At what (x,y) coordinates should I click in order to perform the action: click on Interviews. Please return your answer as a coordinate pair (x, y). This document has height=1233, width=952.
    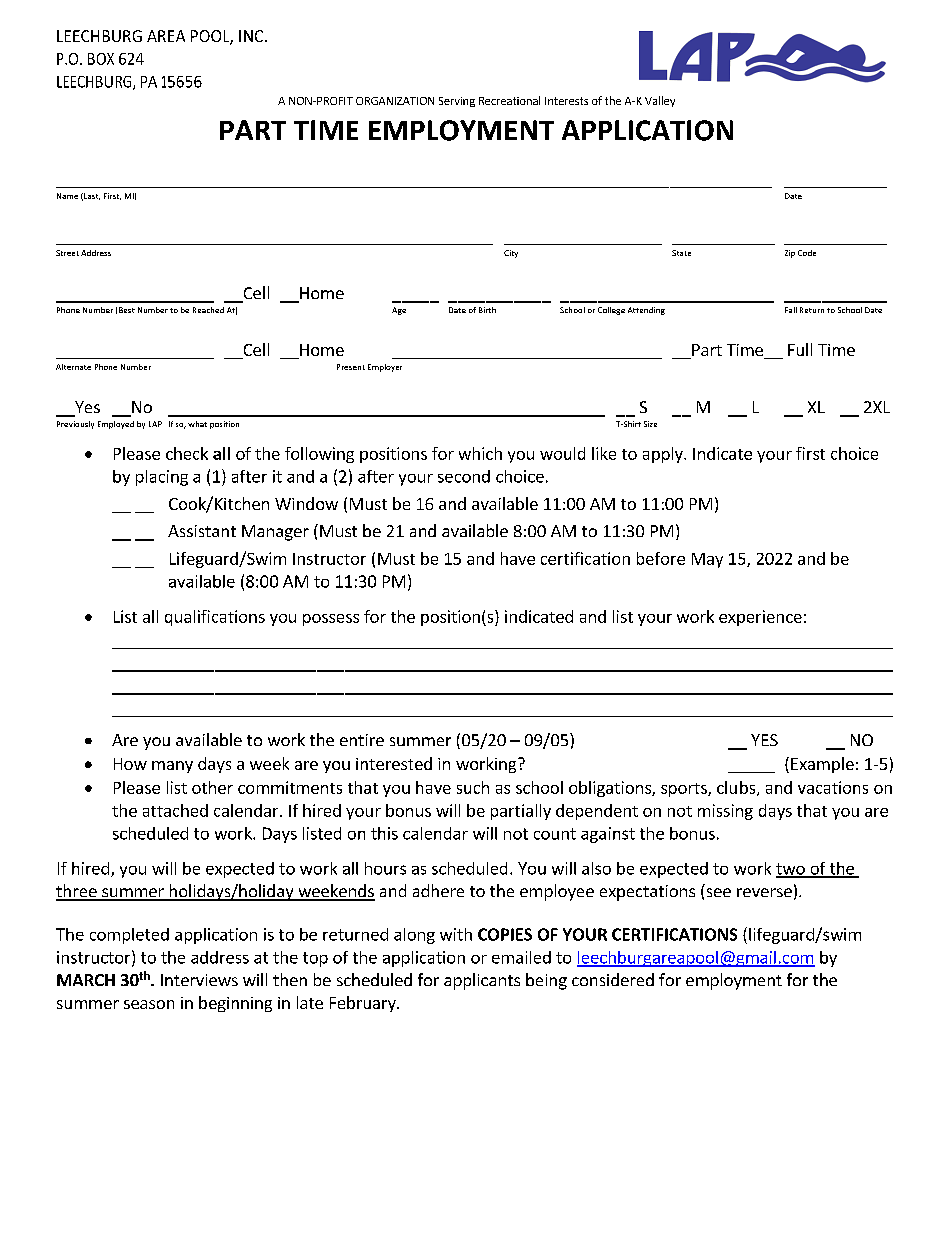
    Looking at the image, I should click on (199, 980).
